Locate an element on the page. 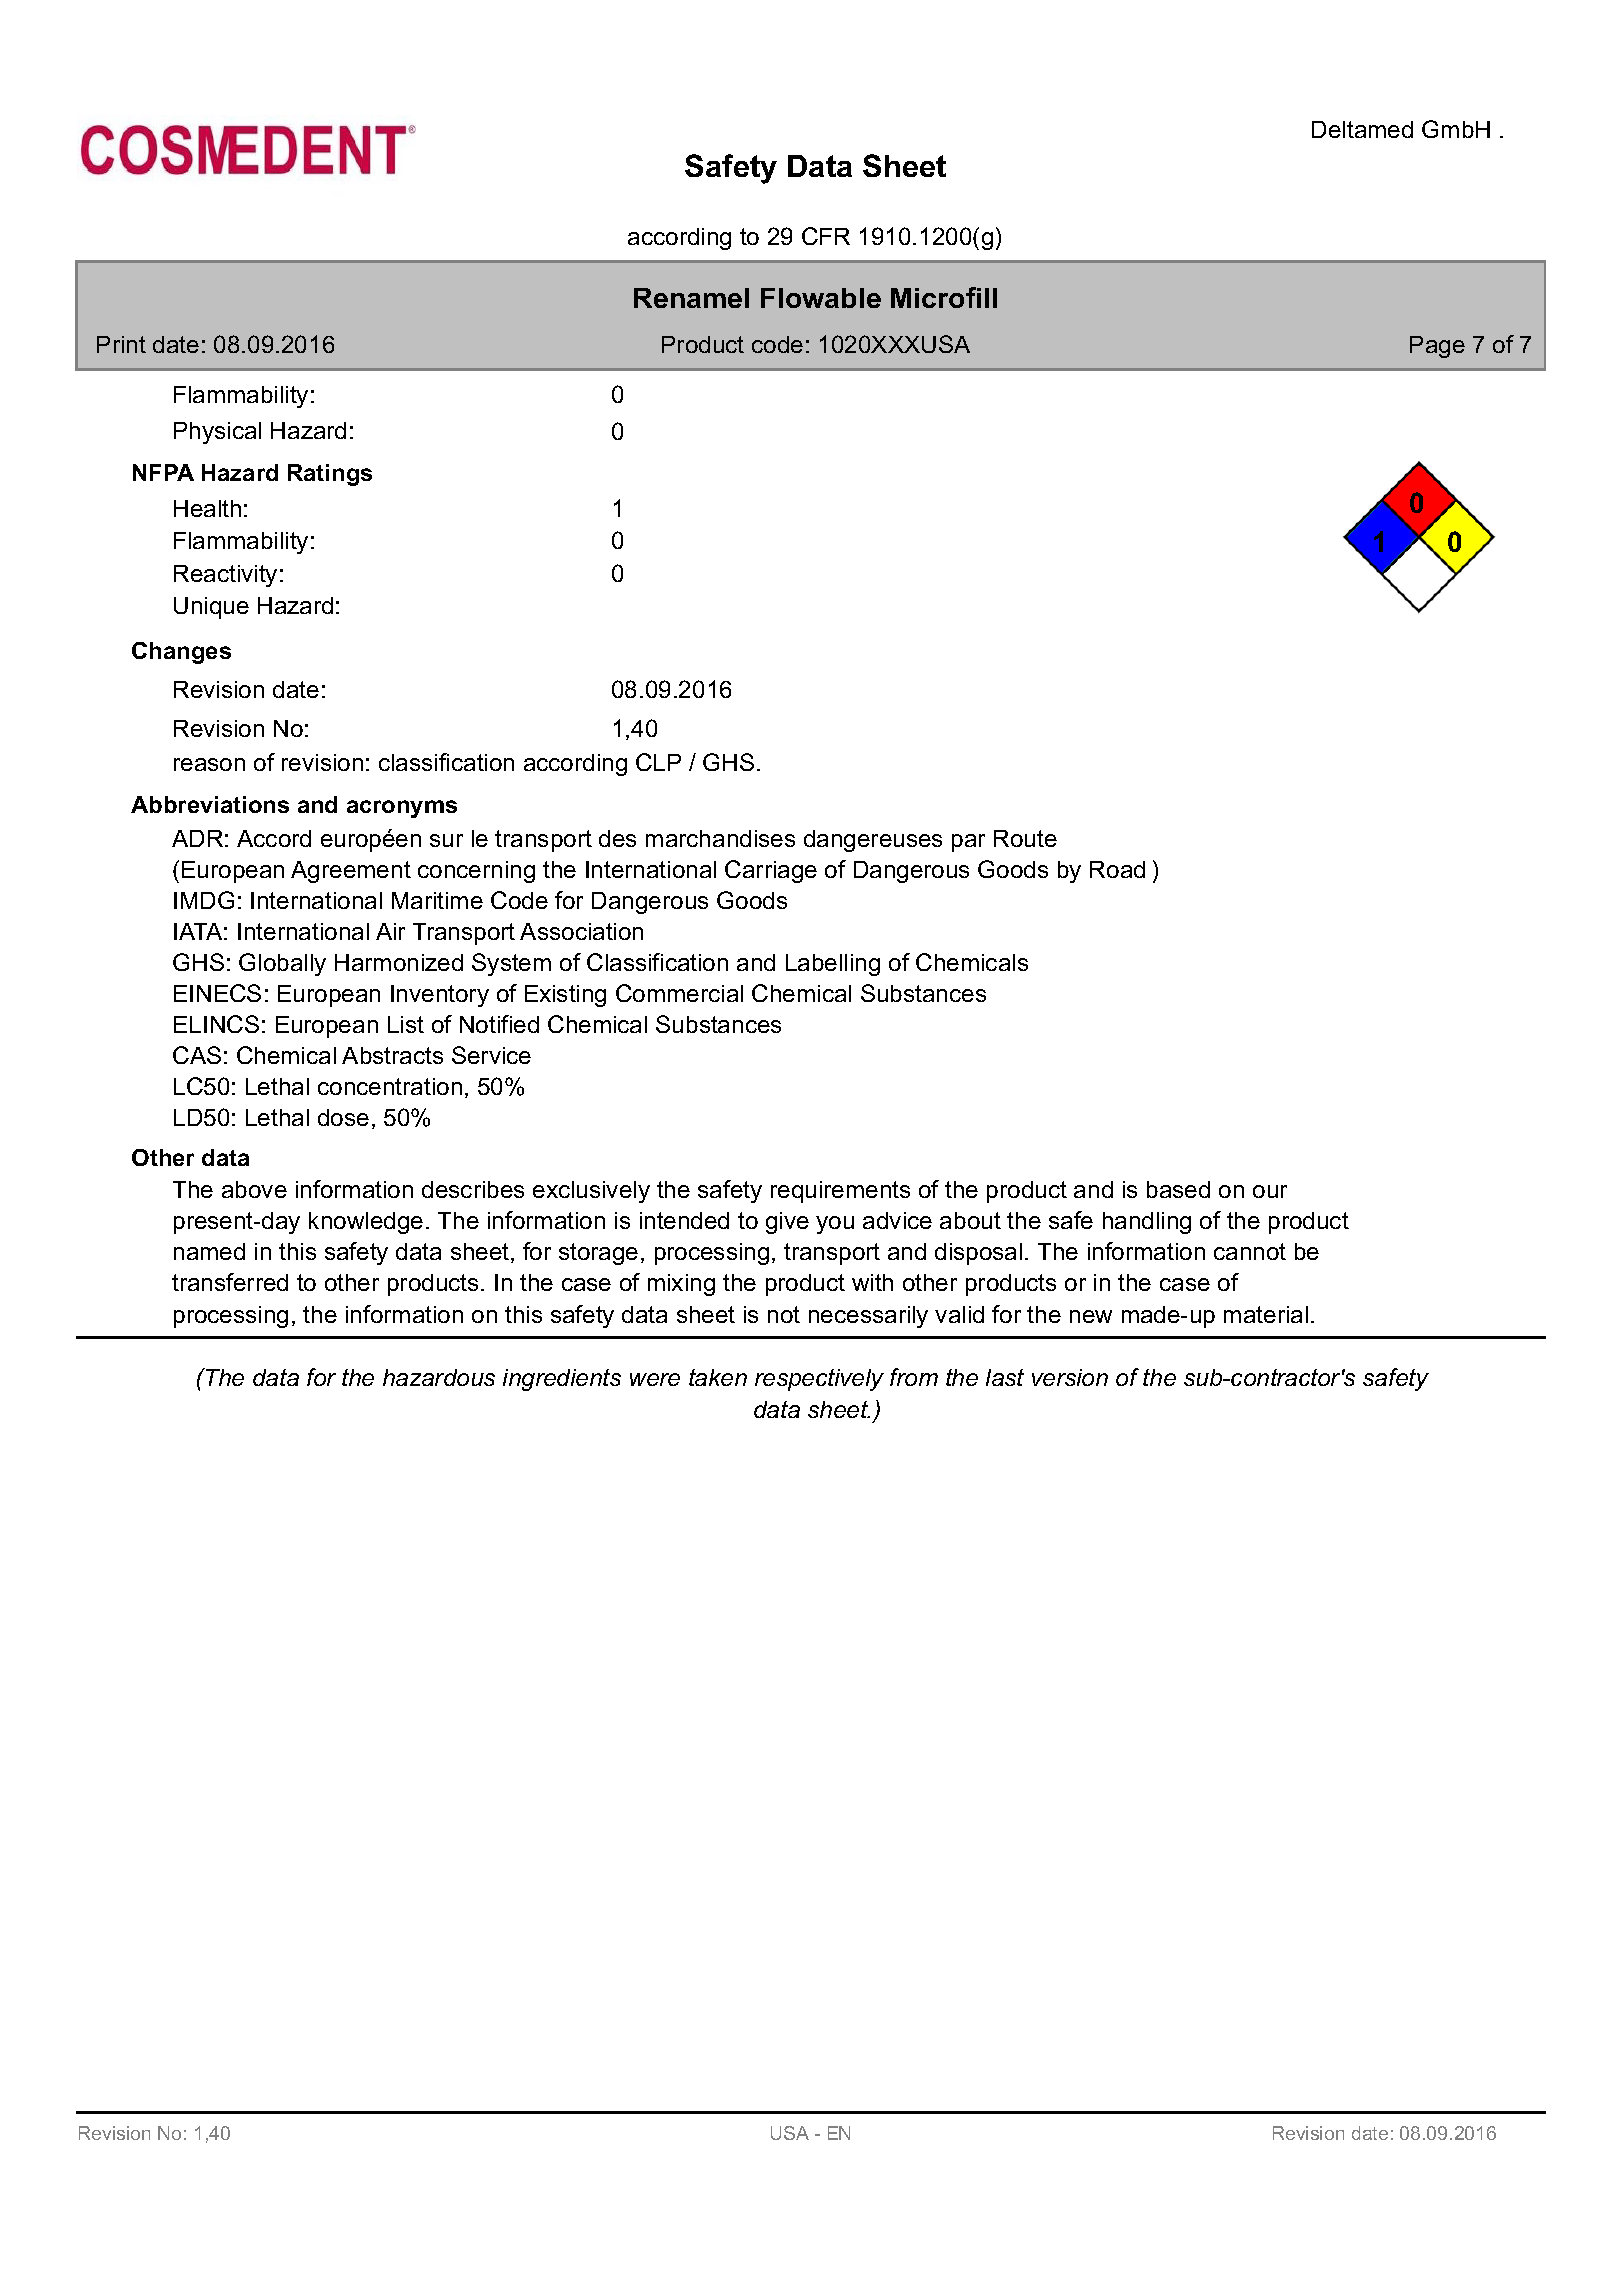  respectively is located at coordinates (819, 1380).
